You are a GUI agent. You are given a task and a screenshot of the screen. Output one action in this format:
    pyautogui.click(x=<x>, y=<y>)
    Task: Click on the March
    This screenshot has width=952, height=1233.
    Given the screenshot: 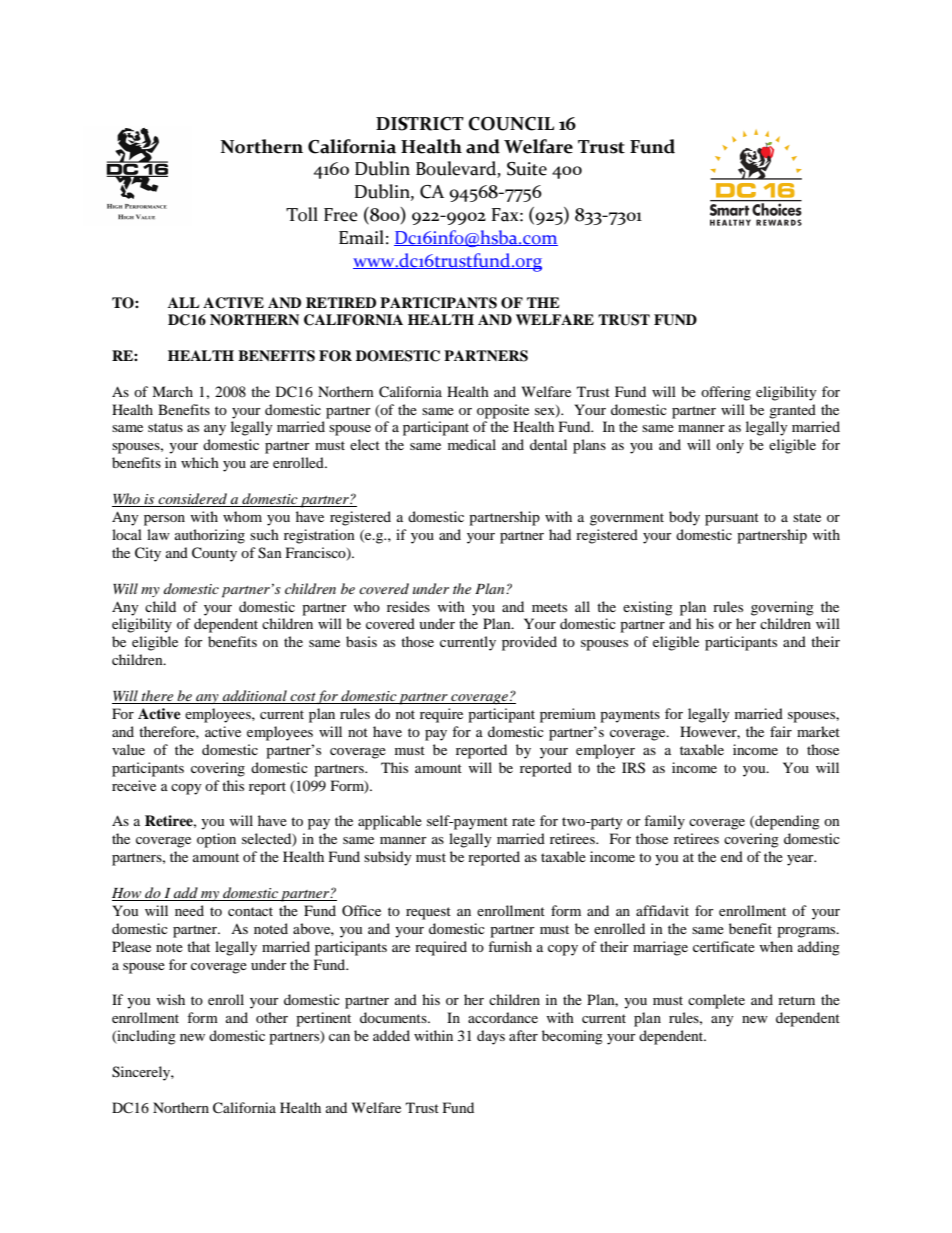 What is the action you would take?
    pyautogui.click(x=172, y=391)
